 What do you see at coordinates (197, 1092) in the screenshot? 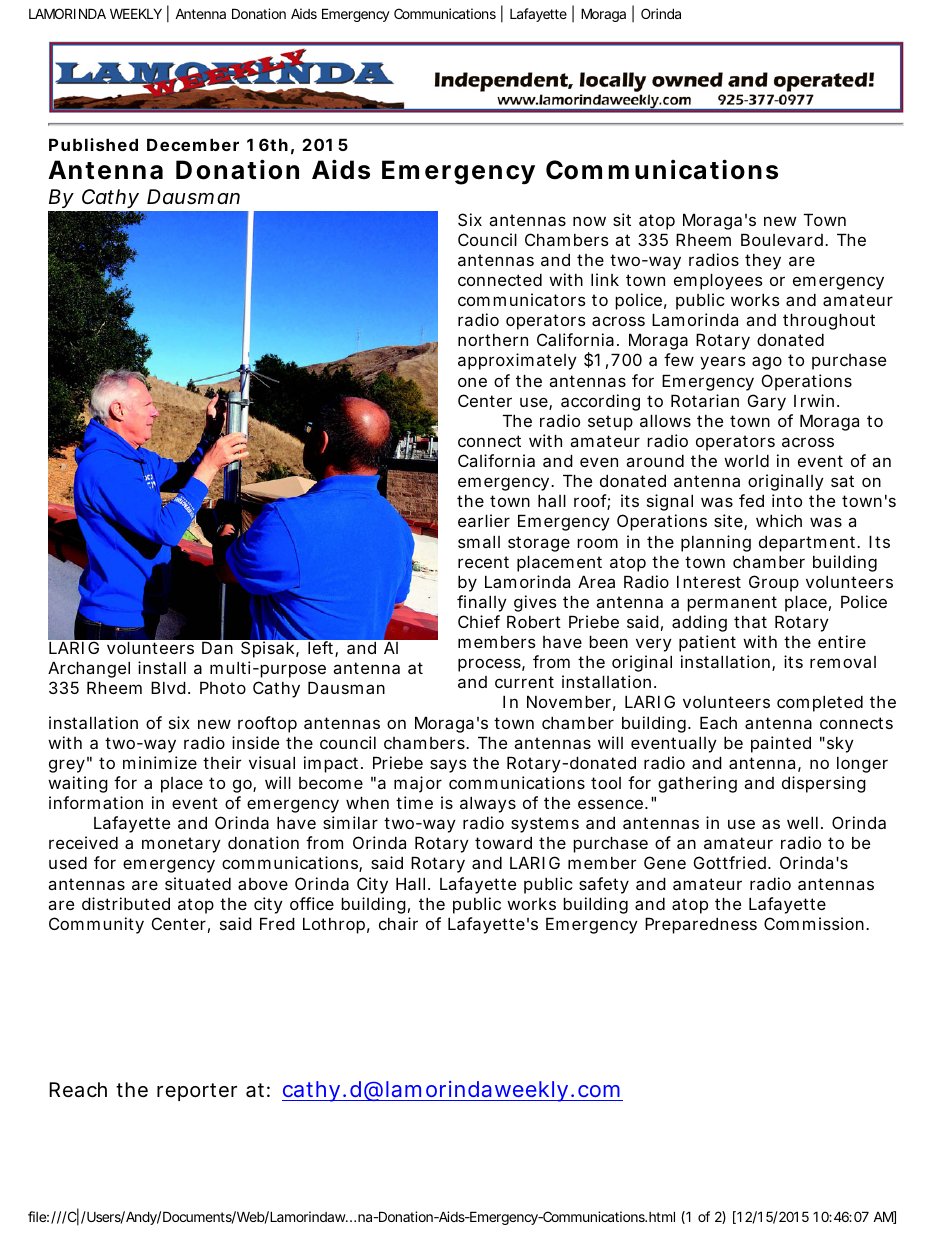
I see `reporter` at bounding box center [197, 1092].
